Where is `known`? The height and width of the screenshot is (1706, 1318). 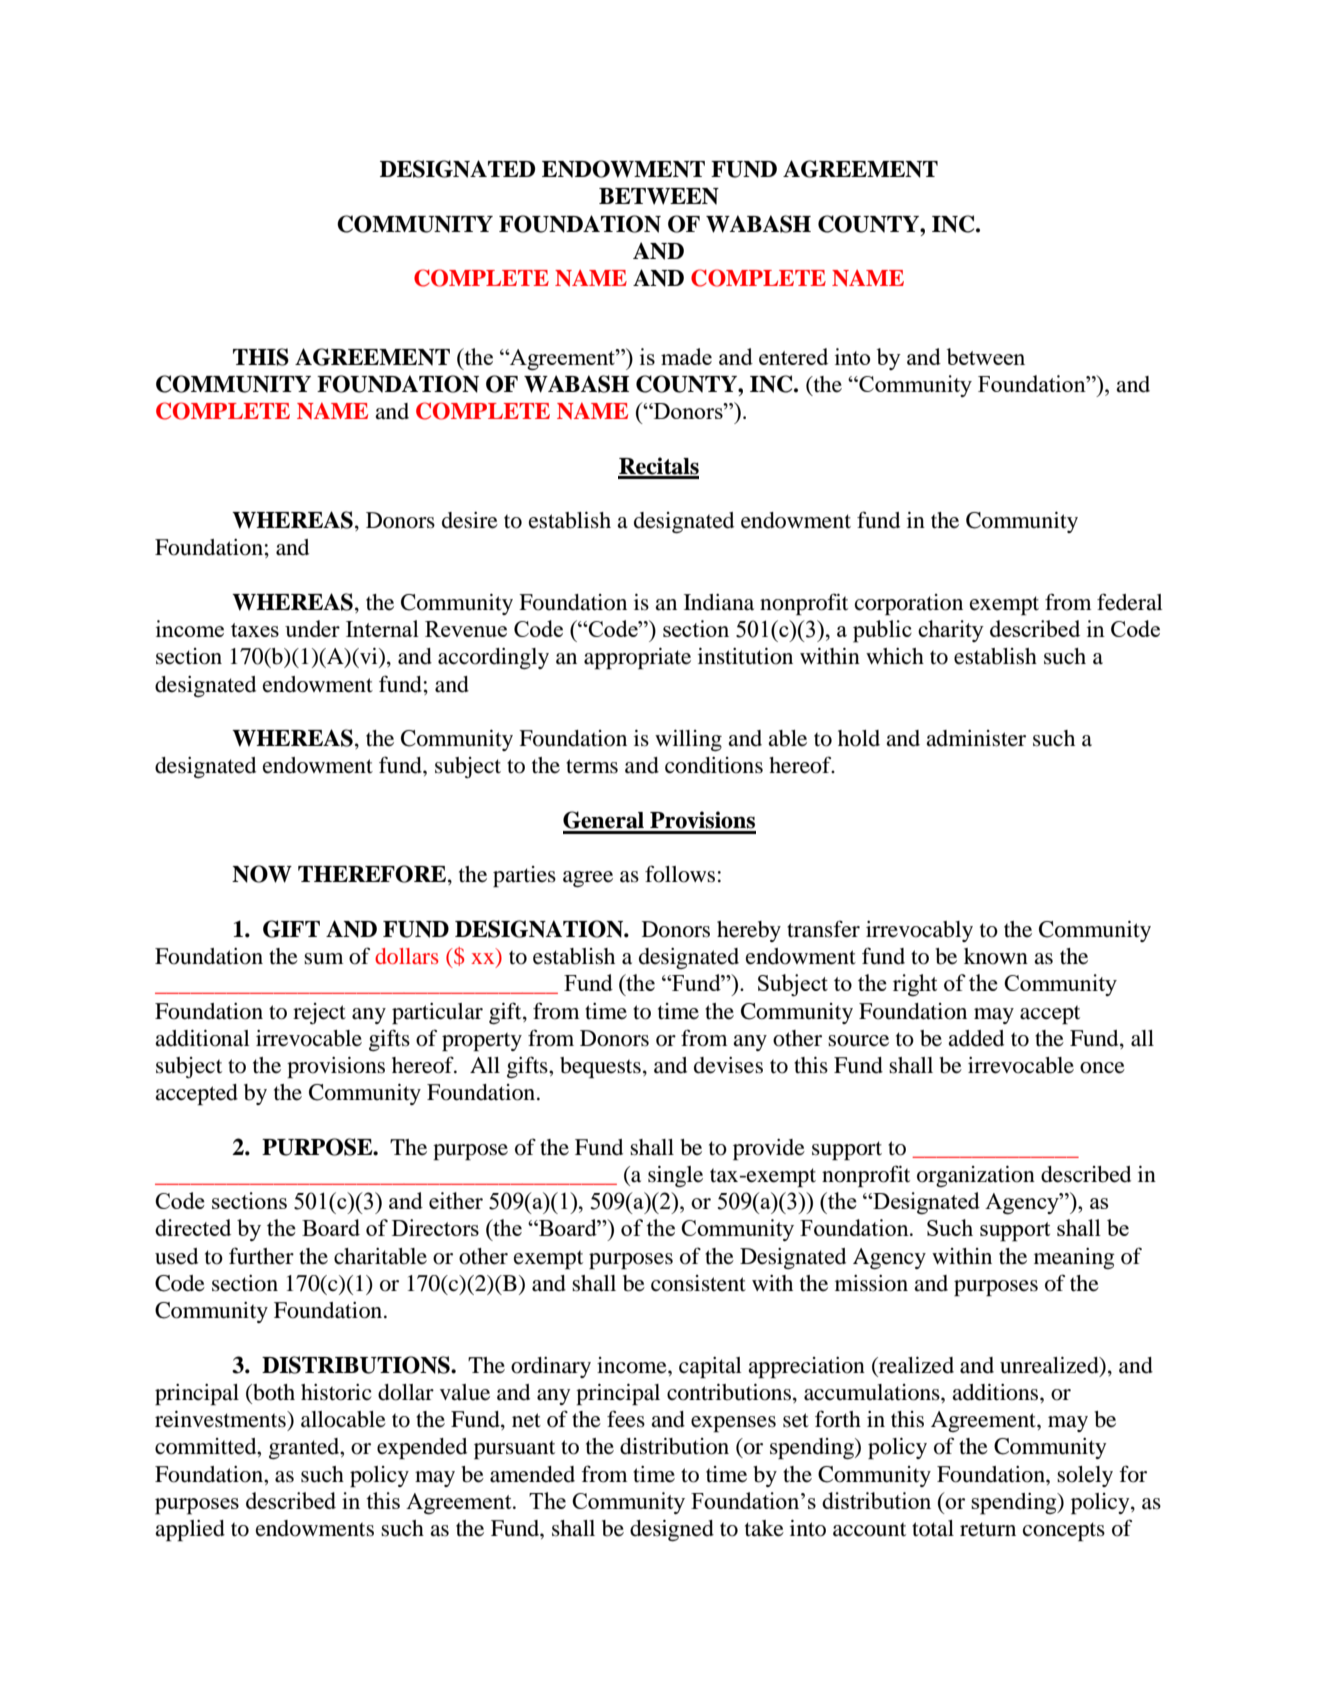 known is located at coordinates (996, 956).
